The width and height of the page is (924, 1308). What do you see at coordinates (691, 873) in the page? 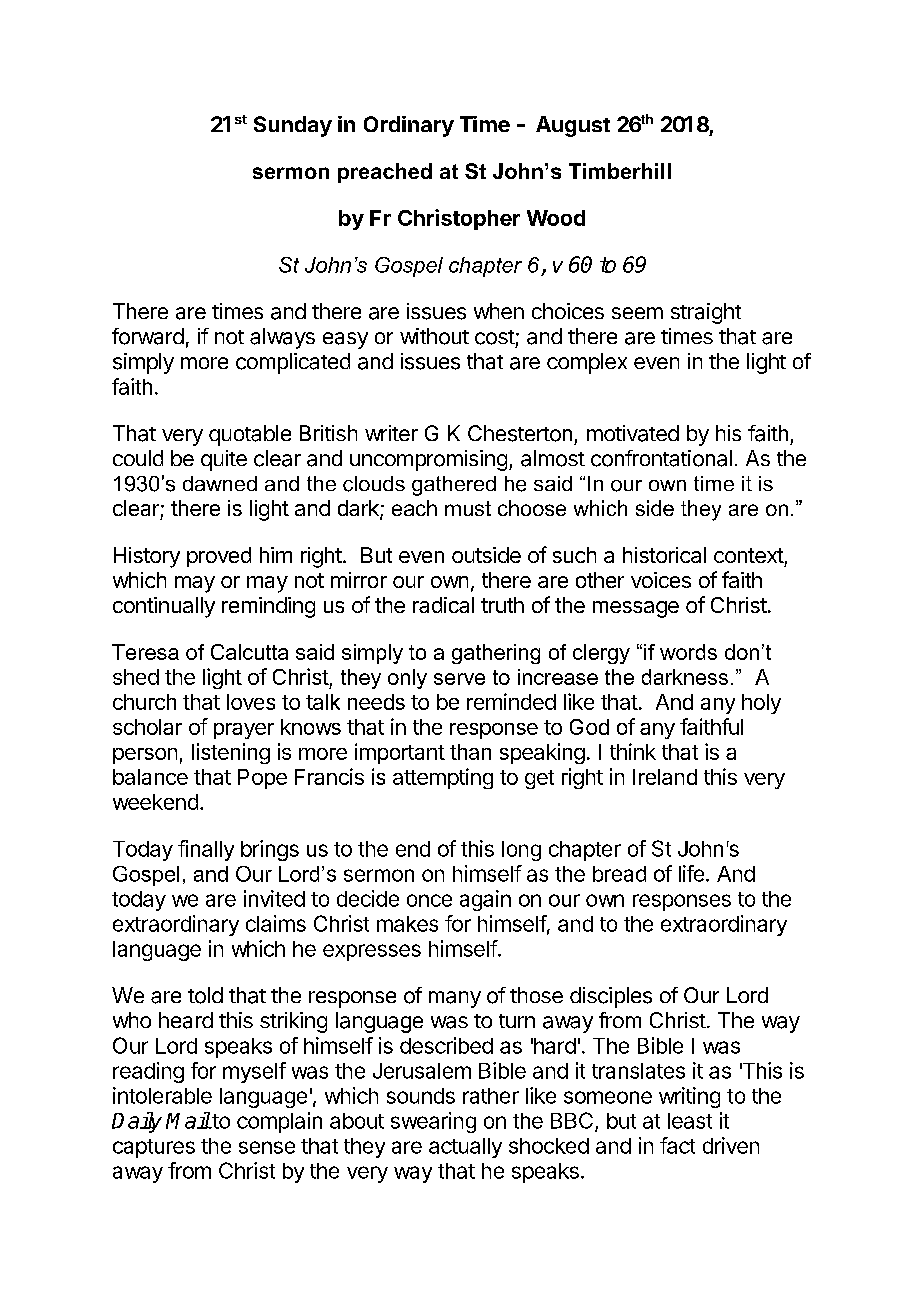
I see `life` at bounding box center [691, 873].
